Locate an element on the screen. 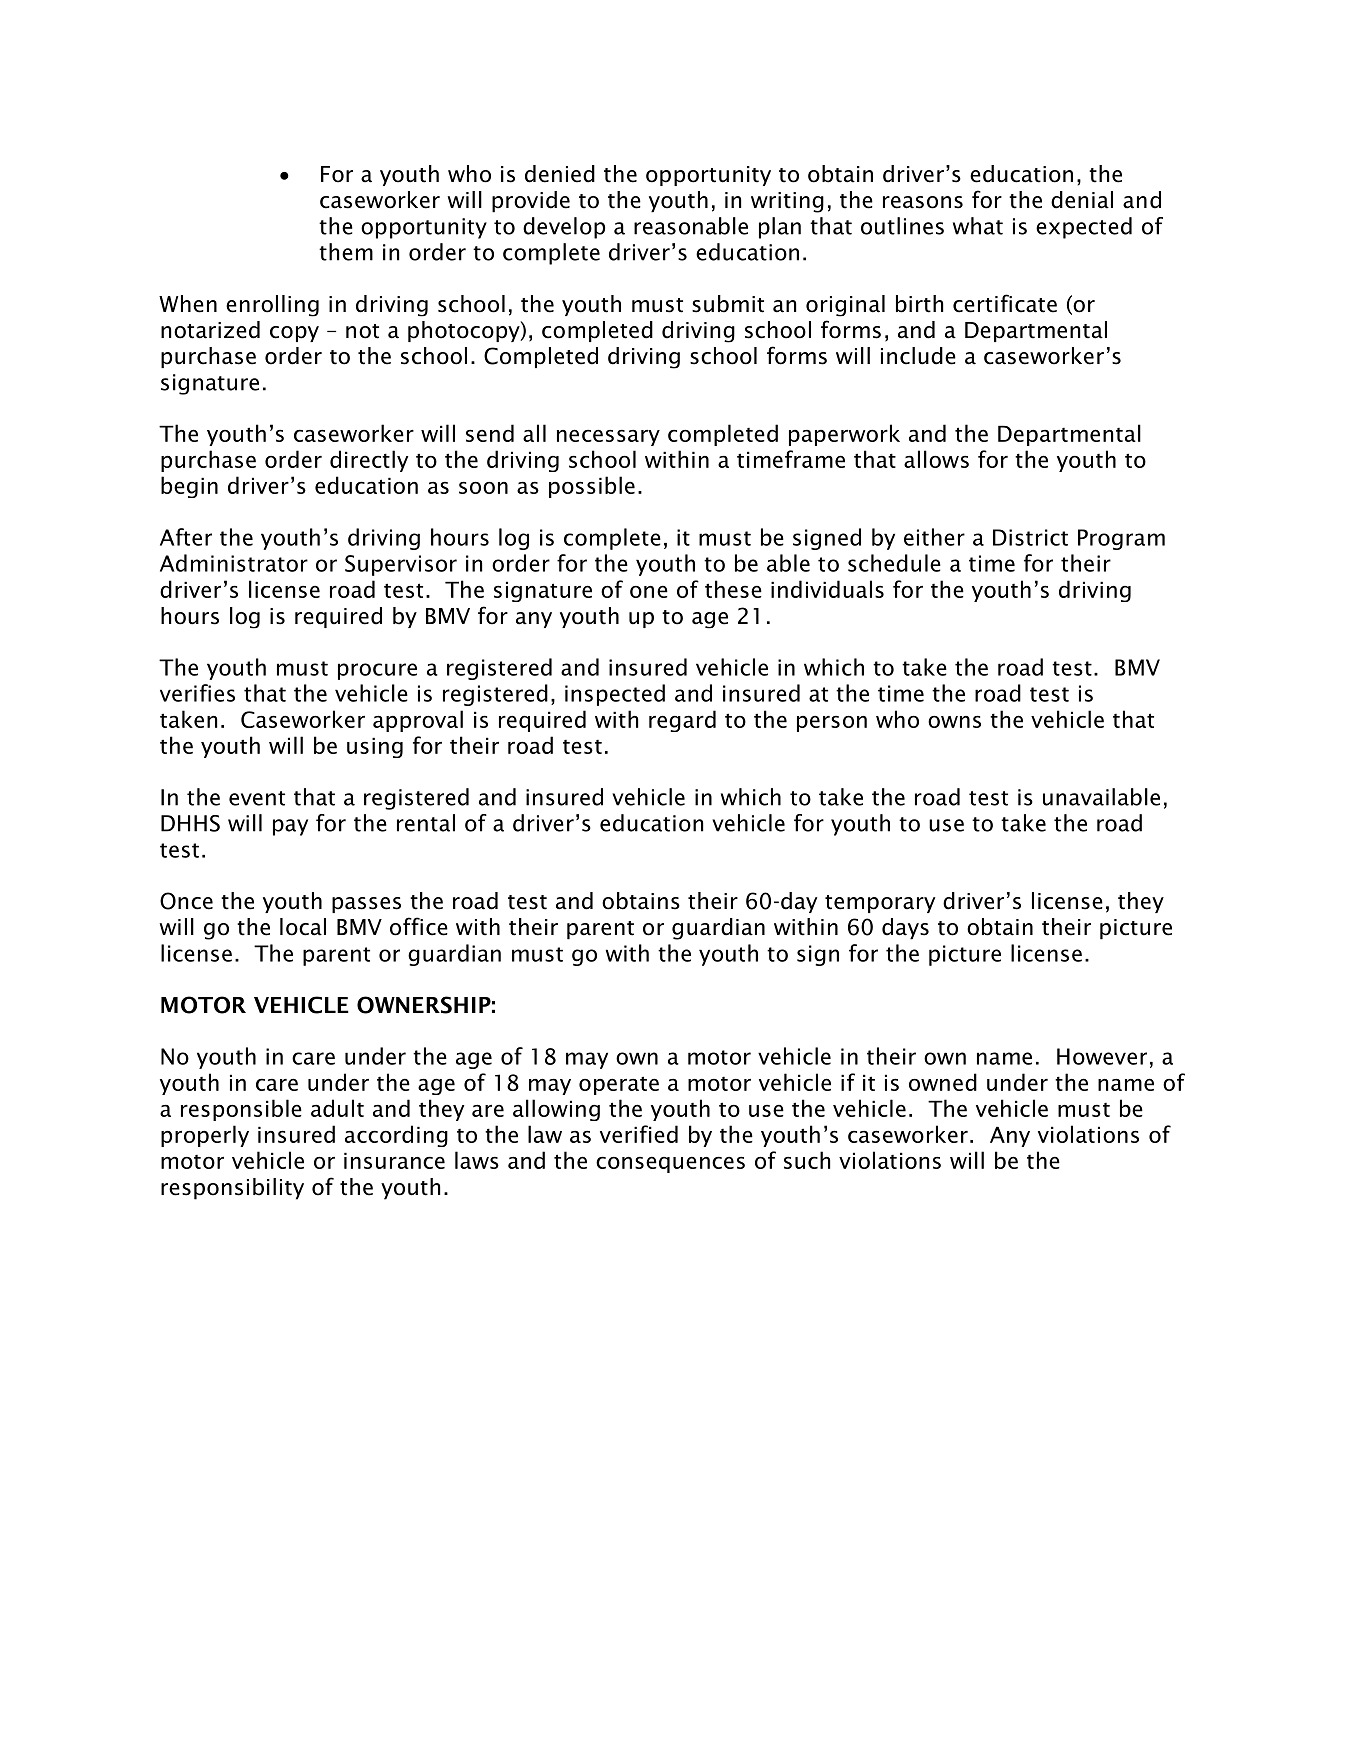  owned is located at coordinates (943, 1082).
